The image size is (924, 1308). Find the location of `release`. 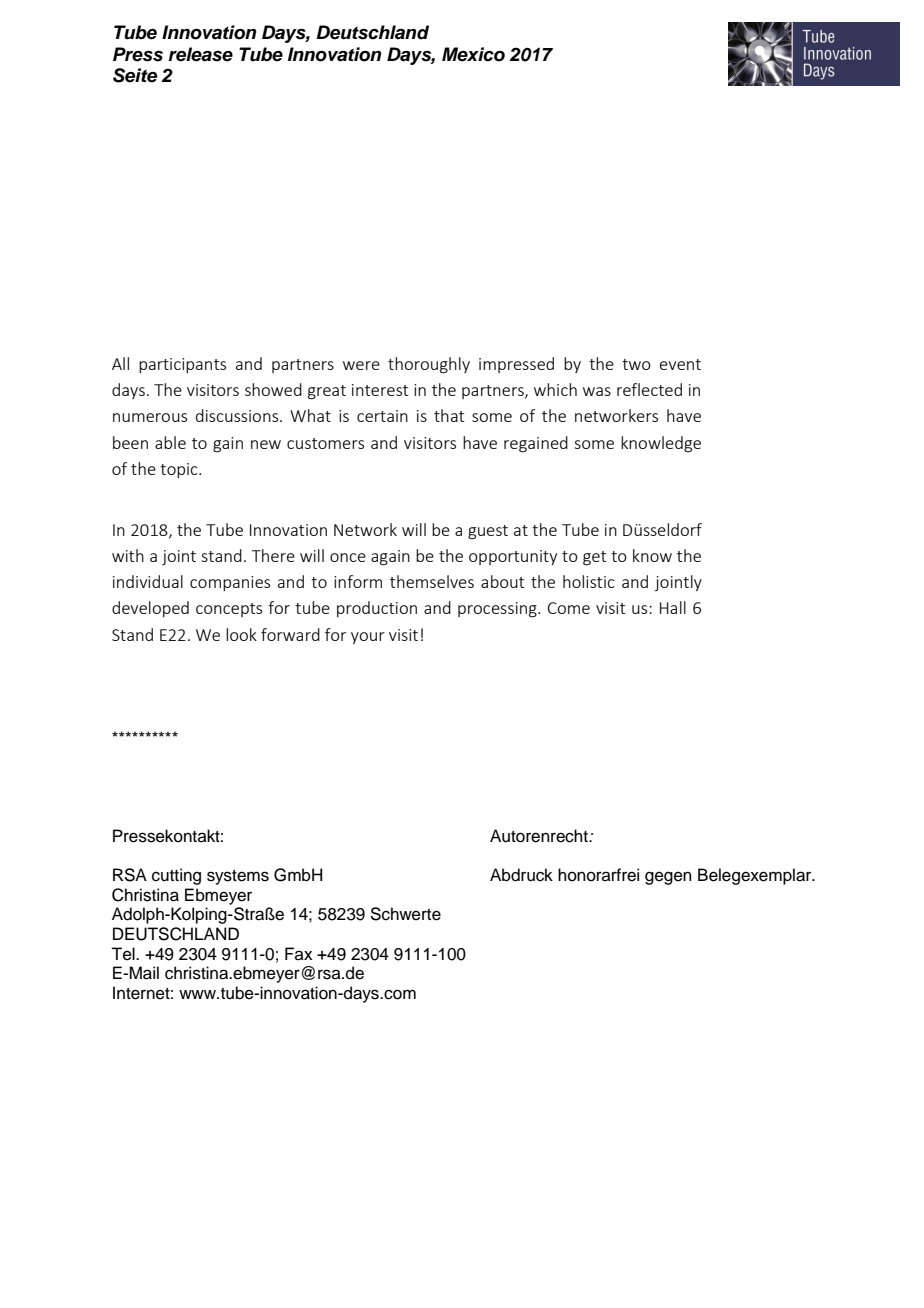

release is located at coordinates (201, 54).
